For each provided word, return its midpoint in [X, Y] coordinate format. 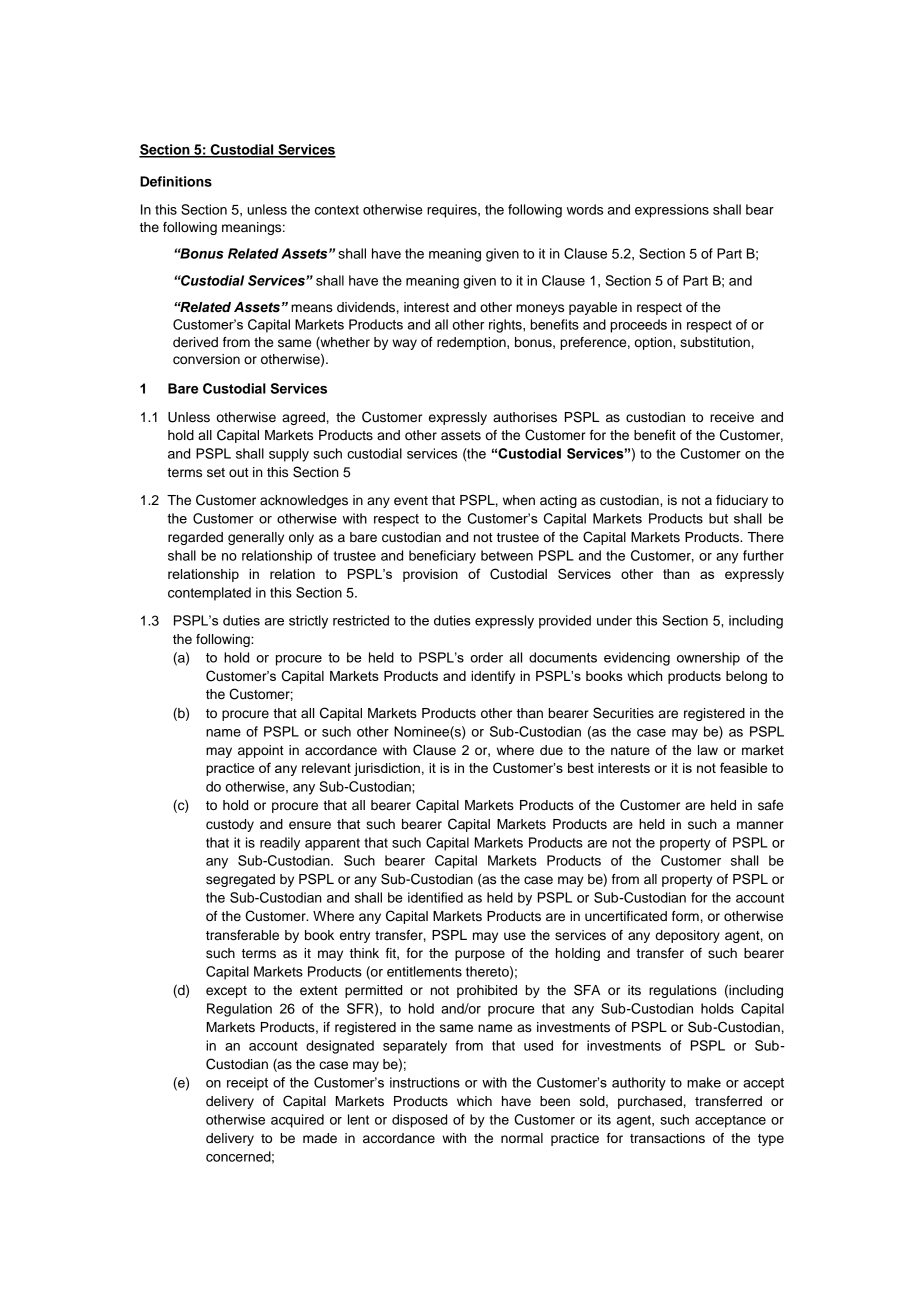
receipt [247, 1084]
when [519, 500]
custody [230, 825]
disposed [419, 1121]
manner [760, 825]
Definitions [176, 181]
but [718, 518]
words [585, 209]
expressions [672, 211]
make [704, 1082]
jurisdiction [387, 769]
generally [256, 538]
